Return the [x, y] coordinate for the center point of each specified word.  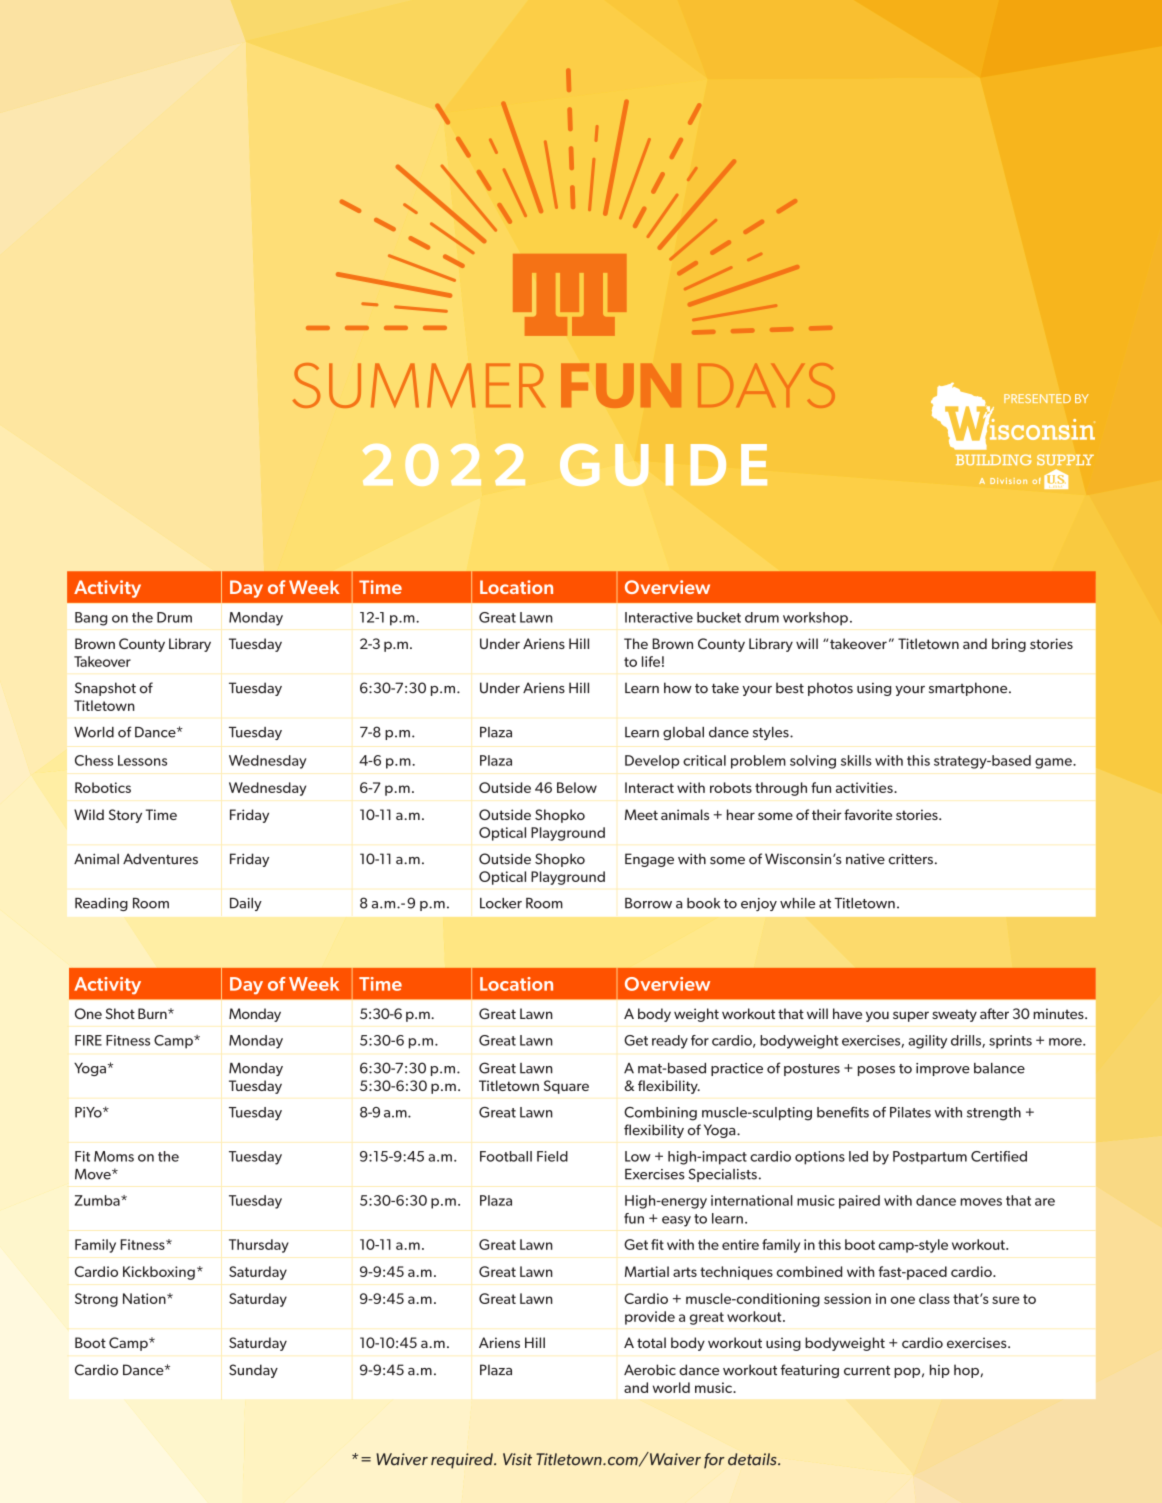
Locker [501, 903]
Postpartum [930, 1158]
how [678, 688]
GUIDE [663, 464]
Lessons [142, 760]
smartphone [969, 689]
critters [911, 859]
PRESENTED [1037, 398]
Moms [114, 1156]
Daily [246, 904]
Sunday [253, 1371]
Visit [517, 1459]
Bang [91, 619]
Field [552, 1156]
